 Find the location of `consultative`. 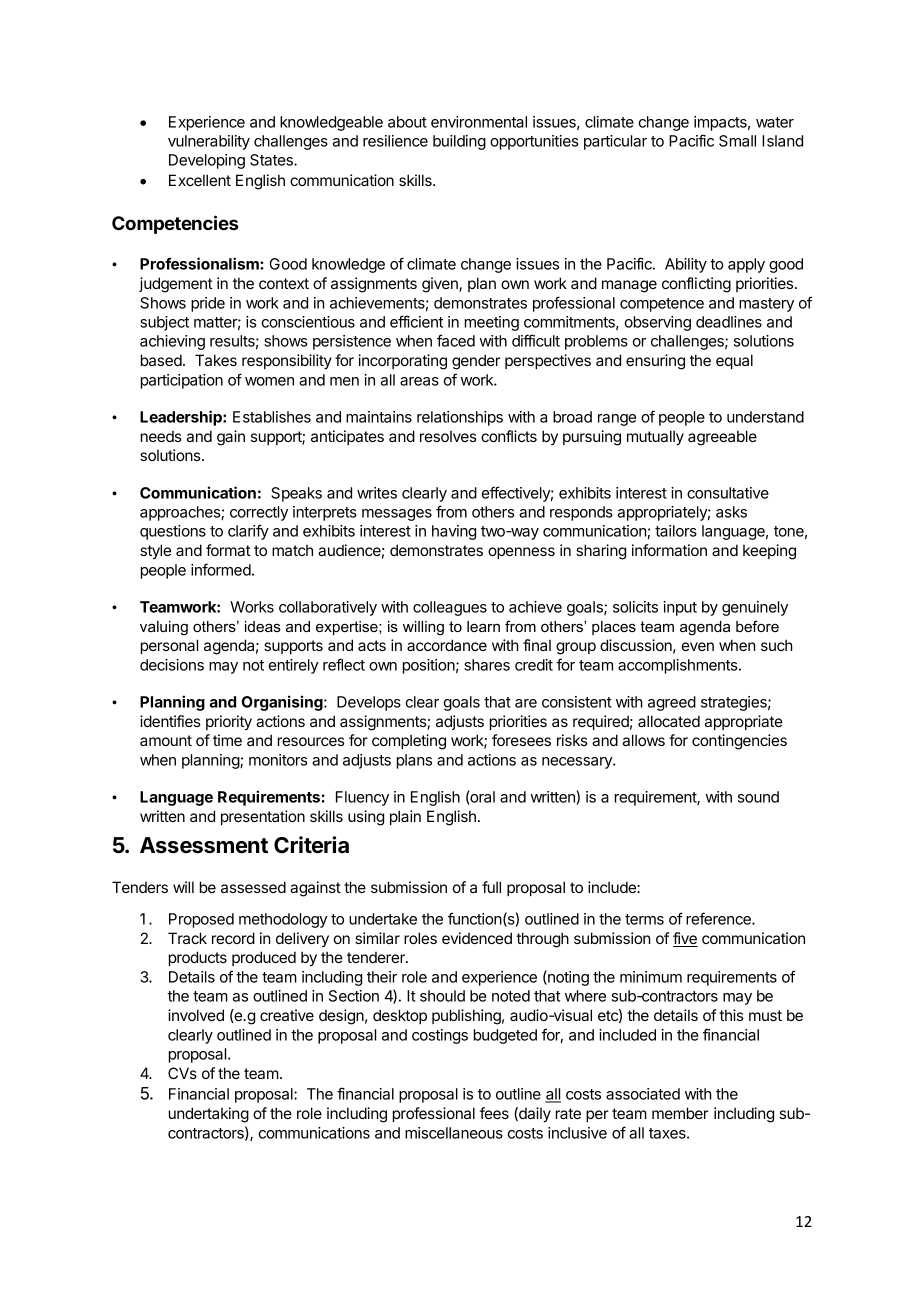

consultative is located at coordinates (728, 493).
